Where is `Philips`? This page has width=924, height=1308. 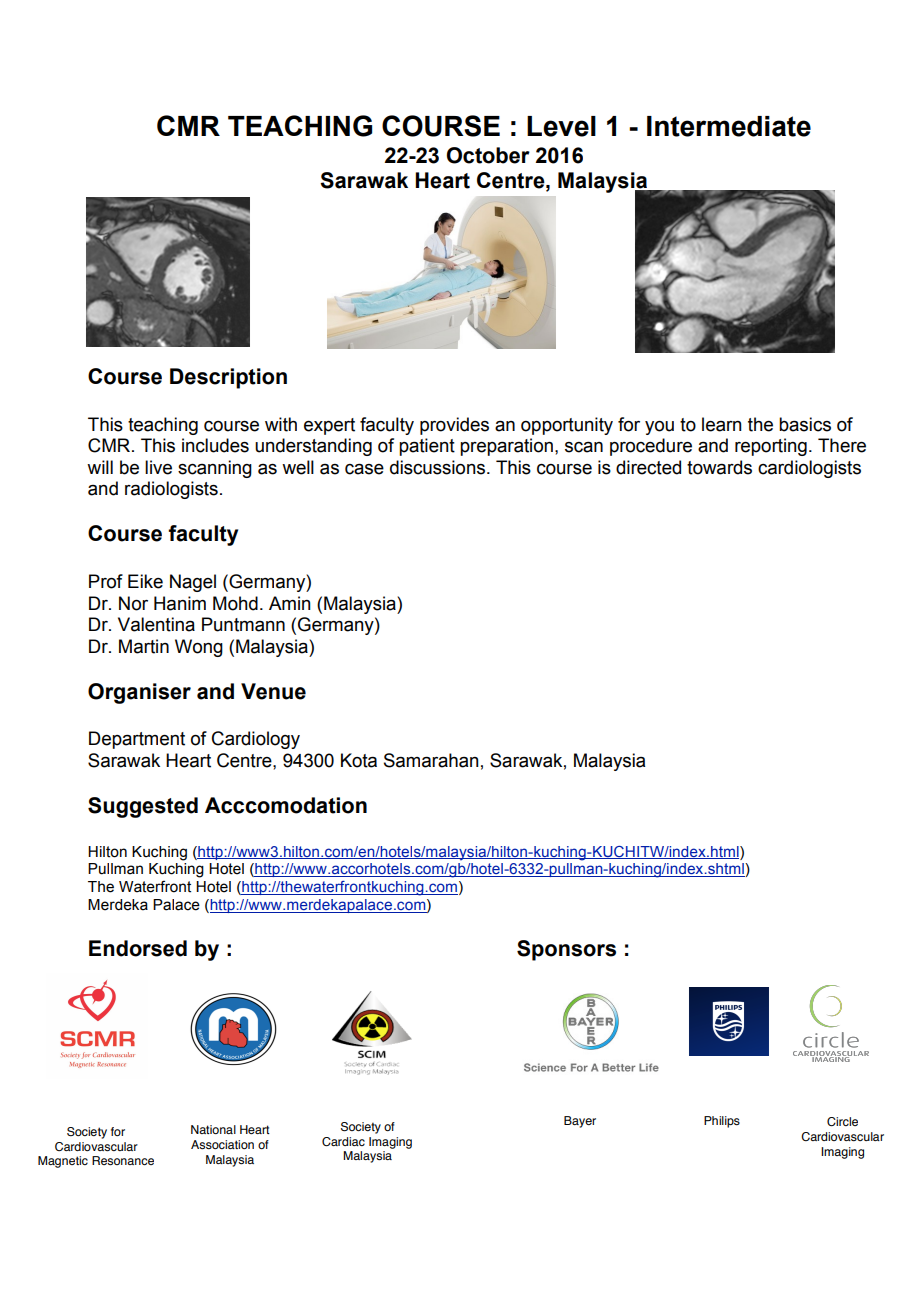
Philips is located at coordinates (722, 1122).
